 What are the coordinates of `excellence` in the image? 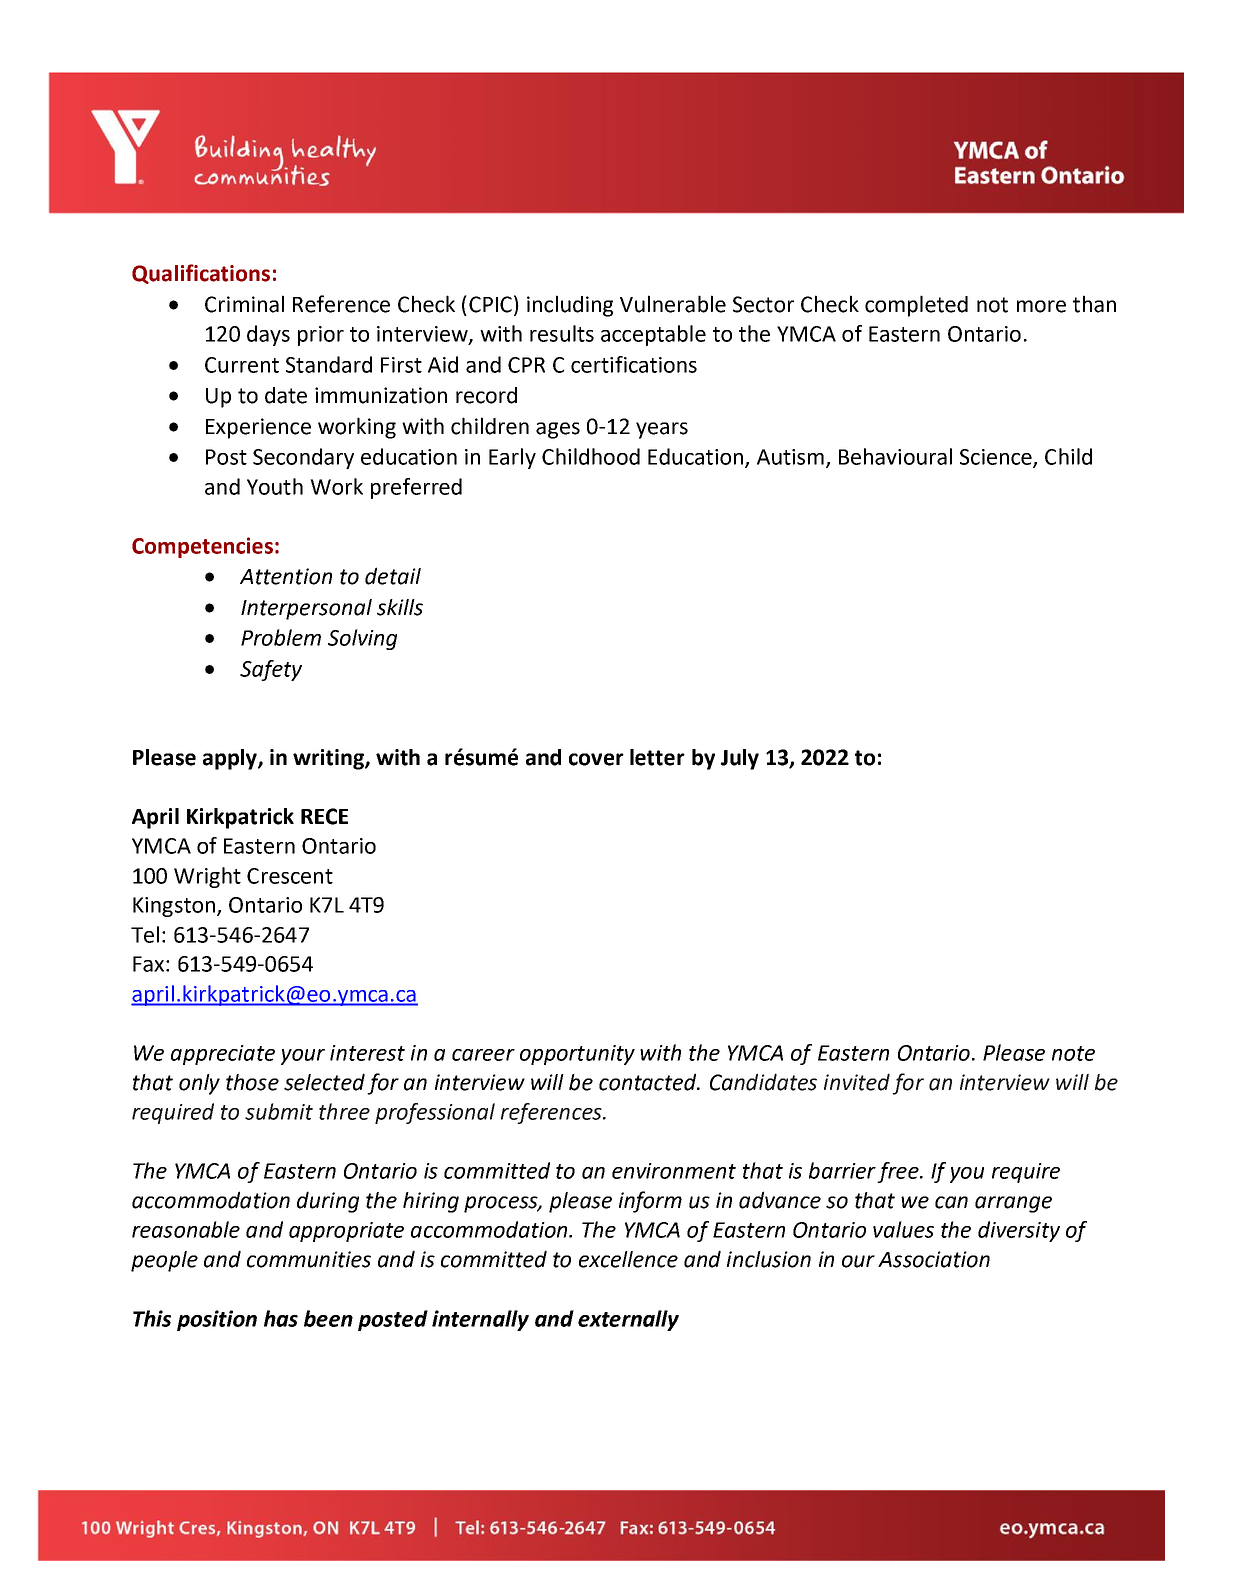 It's located at (628, 1259).
